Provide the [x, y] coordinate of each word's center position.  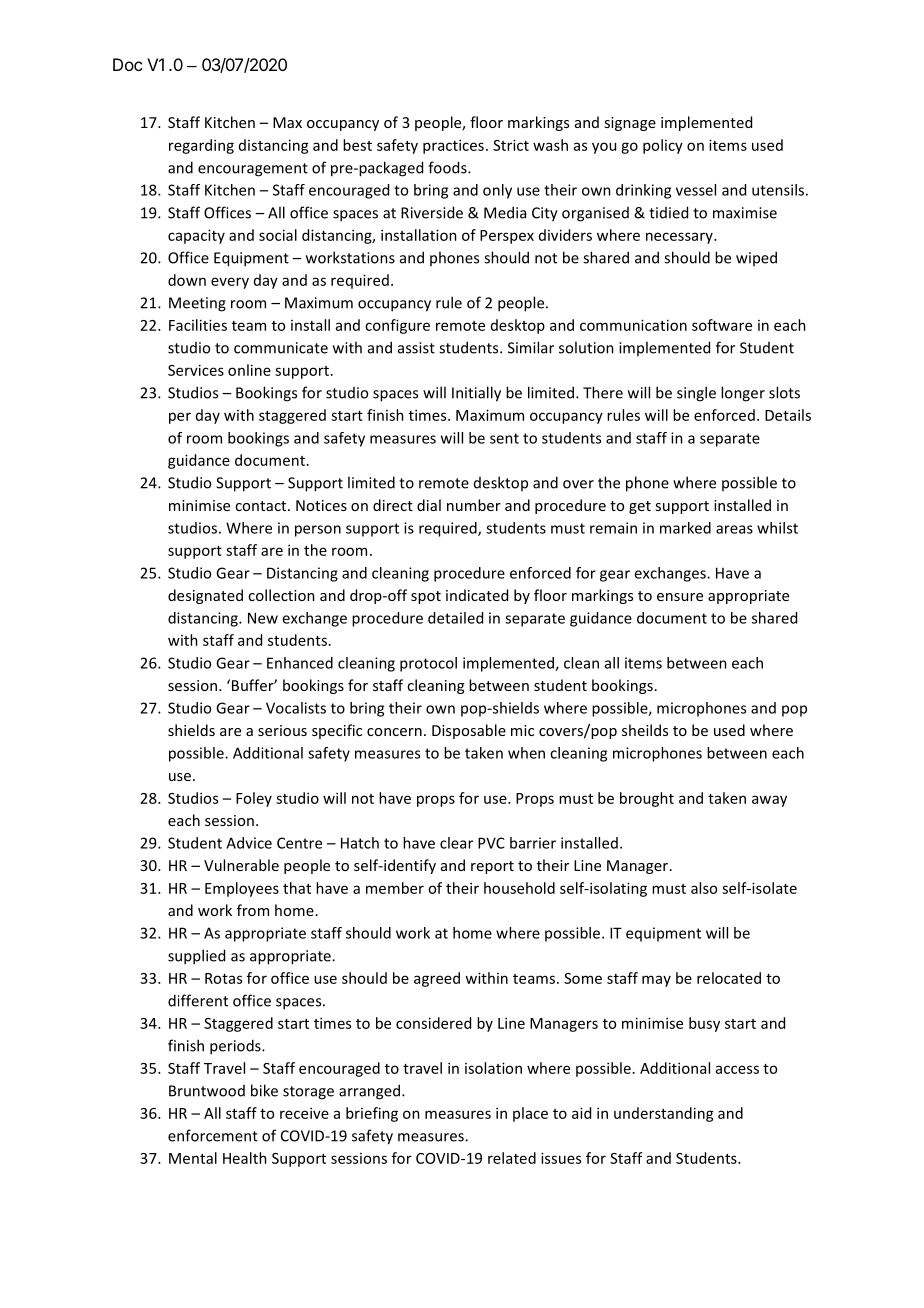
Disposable [469, 731]
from [253, 910]
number [474, 505]
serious [282, 730]
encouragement [253, 170]
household [519, 888]
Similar [531, 347]
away [769, 801]
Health [245, 1158]
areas [734, 529]
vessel [696, 190]
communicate [281, 348]
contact [262, 506]
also [704, 888]
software [722, 325]
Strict [511, 145]
